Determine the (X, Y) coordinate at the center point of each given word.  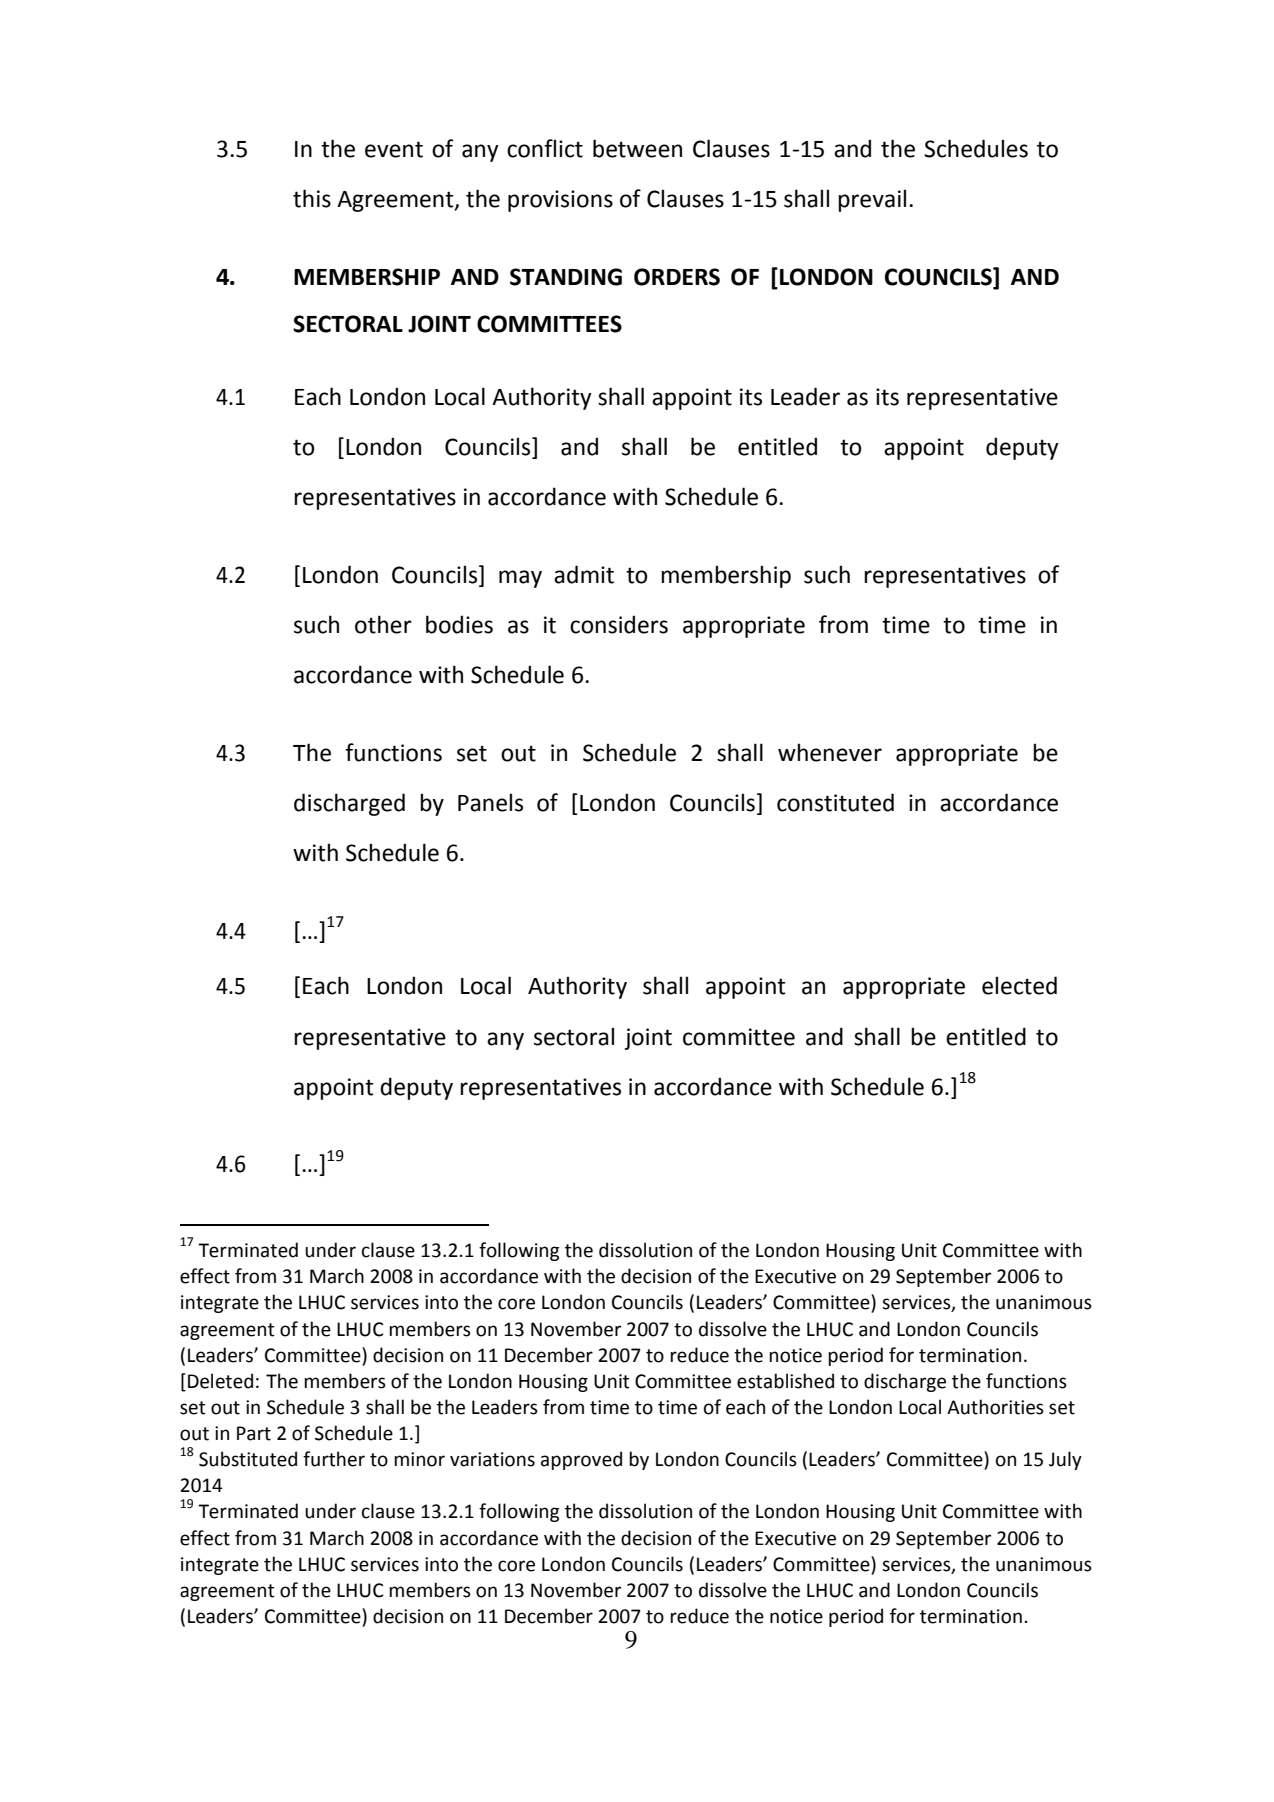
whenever (830, 752)
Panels (490, 802)
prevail (872, 200)
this (312, 198)
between (637, 148)
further (334, 1459)
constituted (835, 802)
